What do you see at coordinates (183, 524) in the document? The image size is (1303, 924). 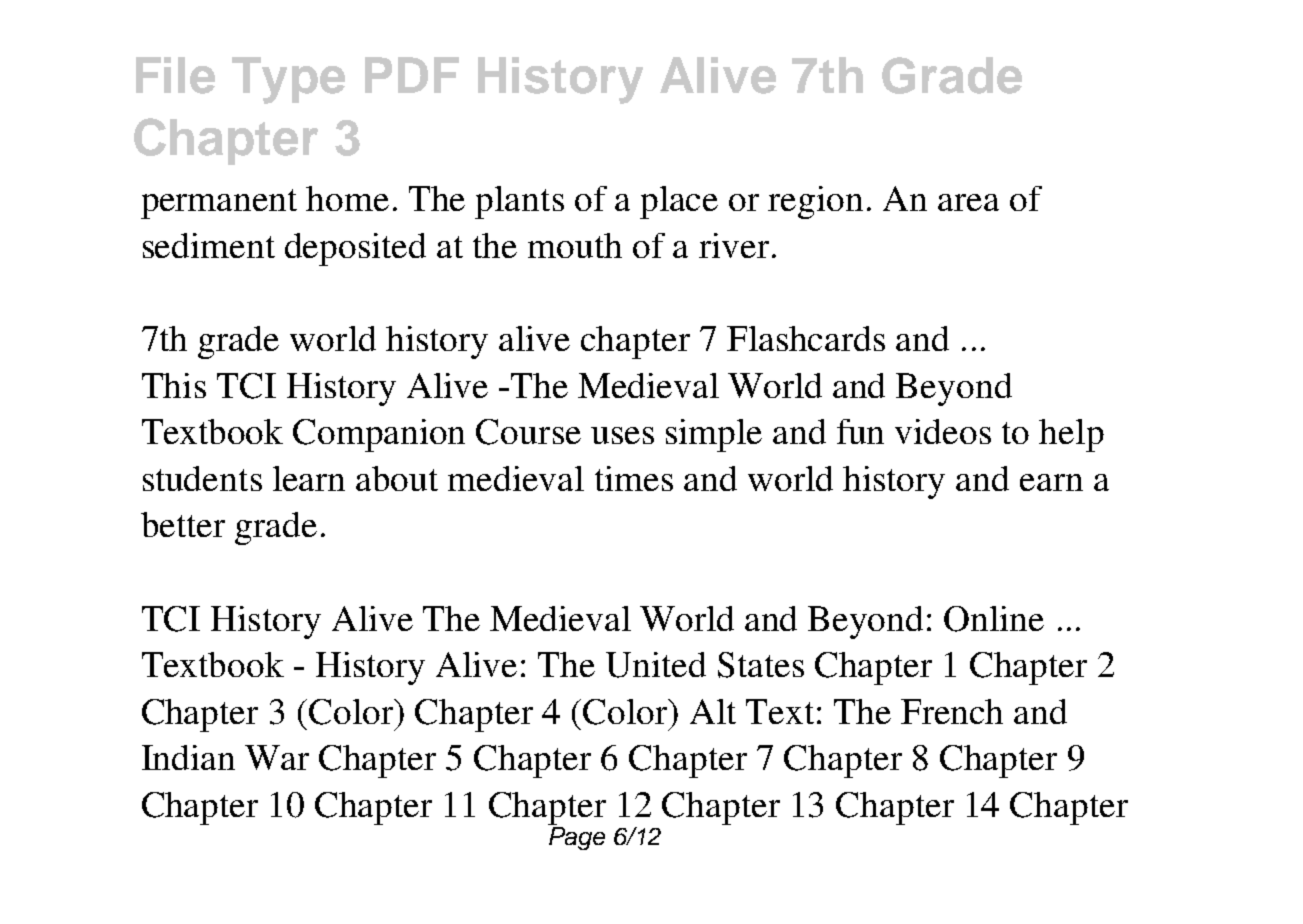 I see `better` at bounding box center [183, 524].
